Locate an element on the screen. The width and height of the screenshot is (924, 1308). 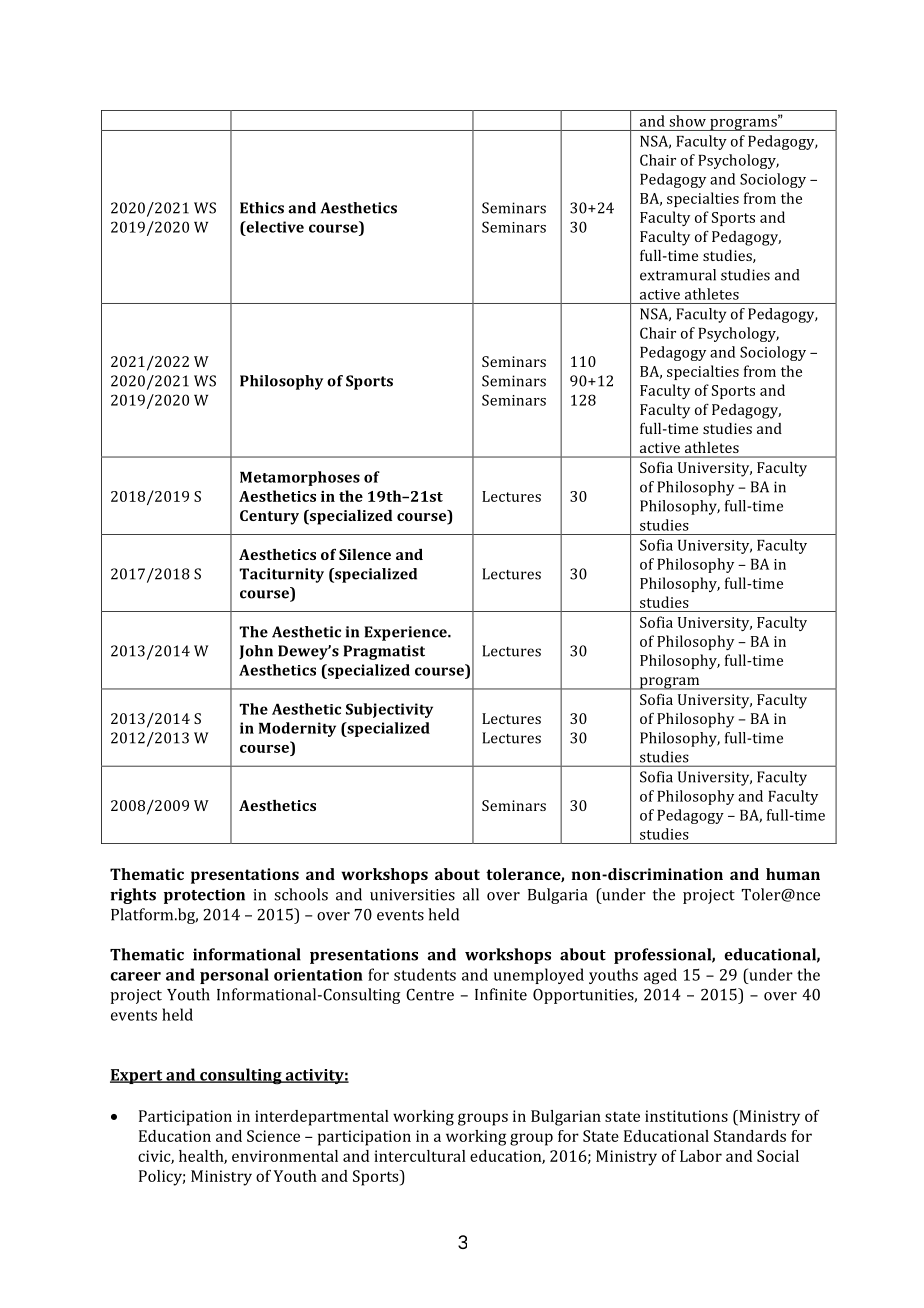
protection is located at coordinates (204, 896).
